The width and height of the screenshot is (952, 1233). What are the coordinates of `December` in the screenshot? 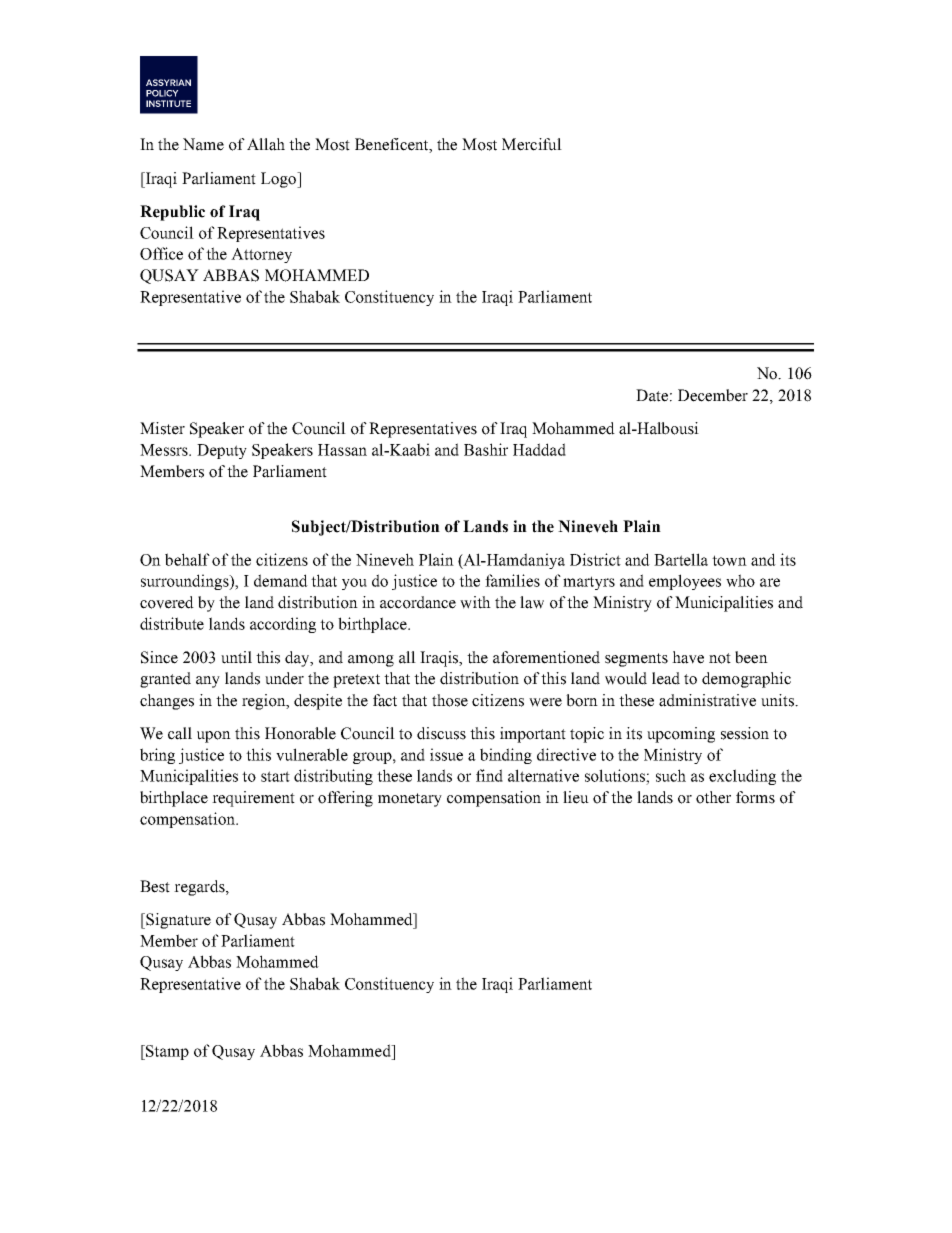 It's located at (713, 395).
